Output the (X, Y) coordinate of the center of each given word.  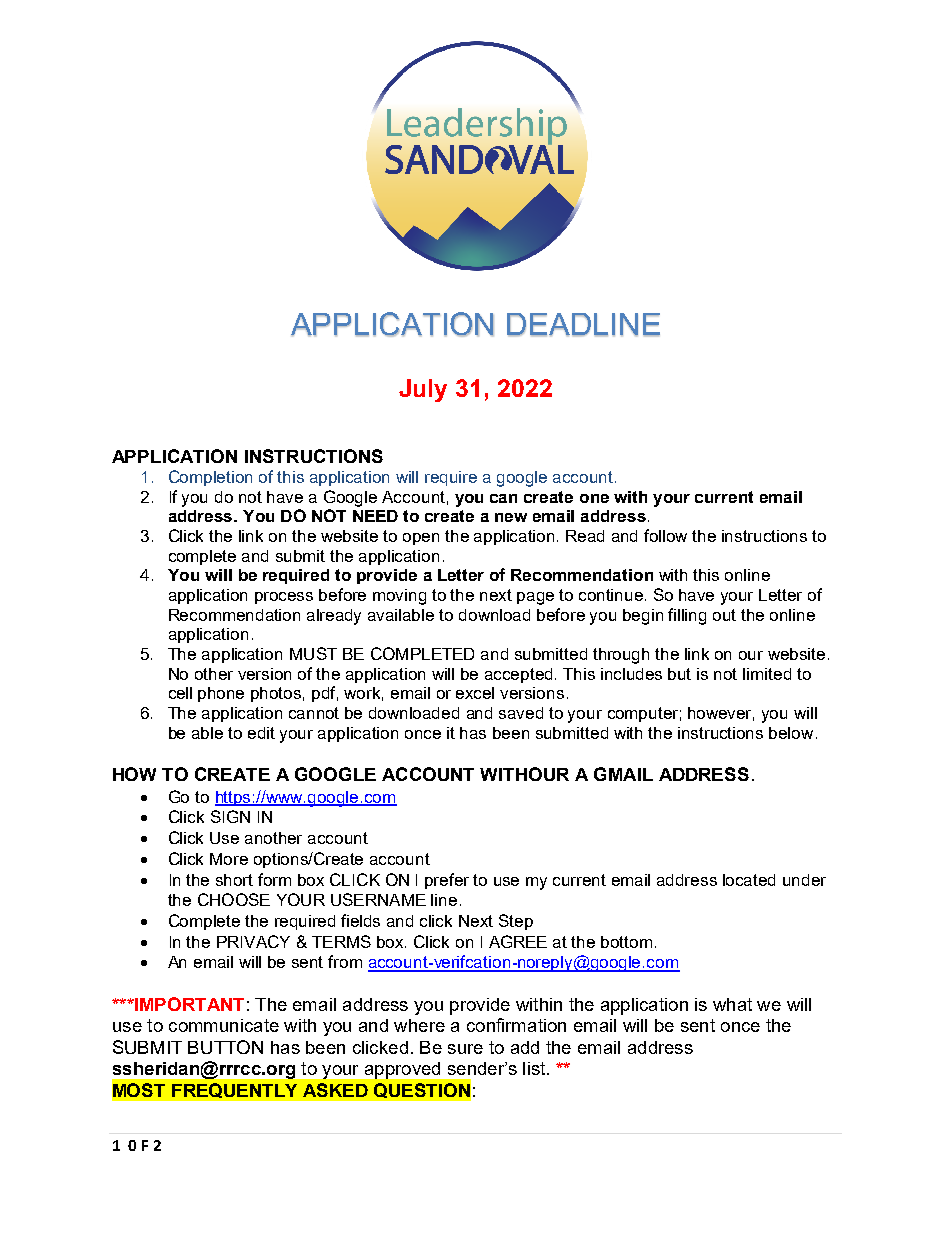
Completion (210, 478)
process (284, 598)
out (724, 615)
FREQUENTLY (234, 1090)
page (535, 598)
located (749, 880)
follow (665, 535)
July (423, 390)
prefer (447, 881)
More (229, 859)
